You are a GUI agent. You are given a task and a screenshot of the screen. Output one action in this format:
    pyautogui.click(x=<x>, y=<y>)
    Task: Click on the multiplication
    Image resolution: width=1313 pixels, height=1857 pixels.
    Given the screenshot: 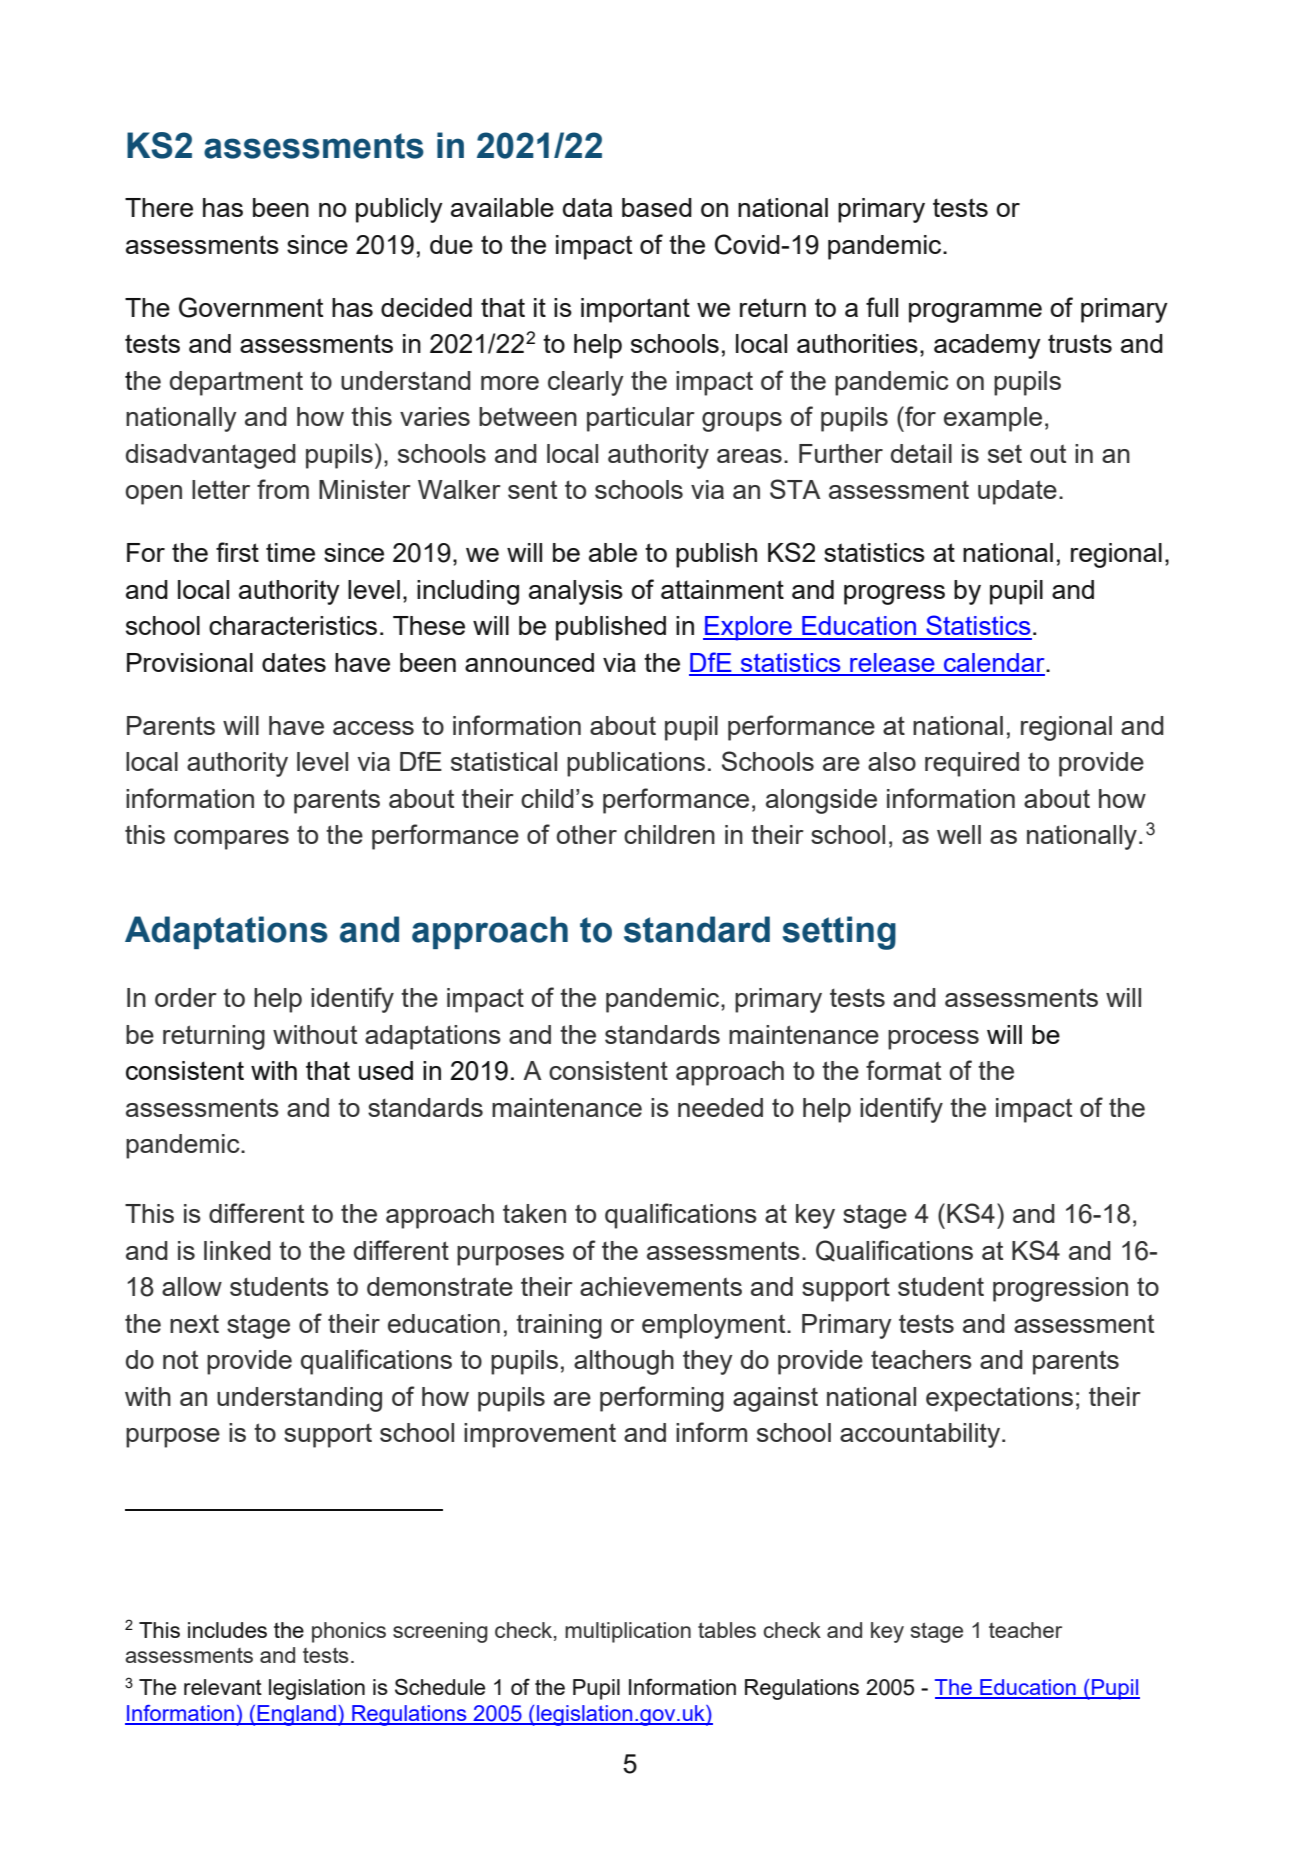 What is the action you would take?
    pyautogui.click(x=628, y=1632)
